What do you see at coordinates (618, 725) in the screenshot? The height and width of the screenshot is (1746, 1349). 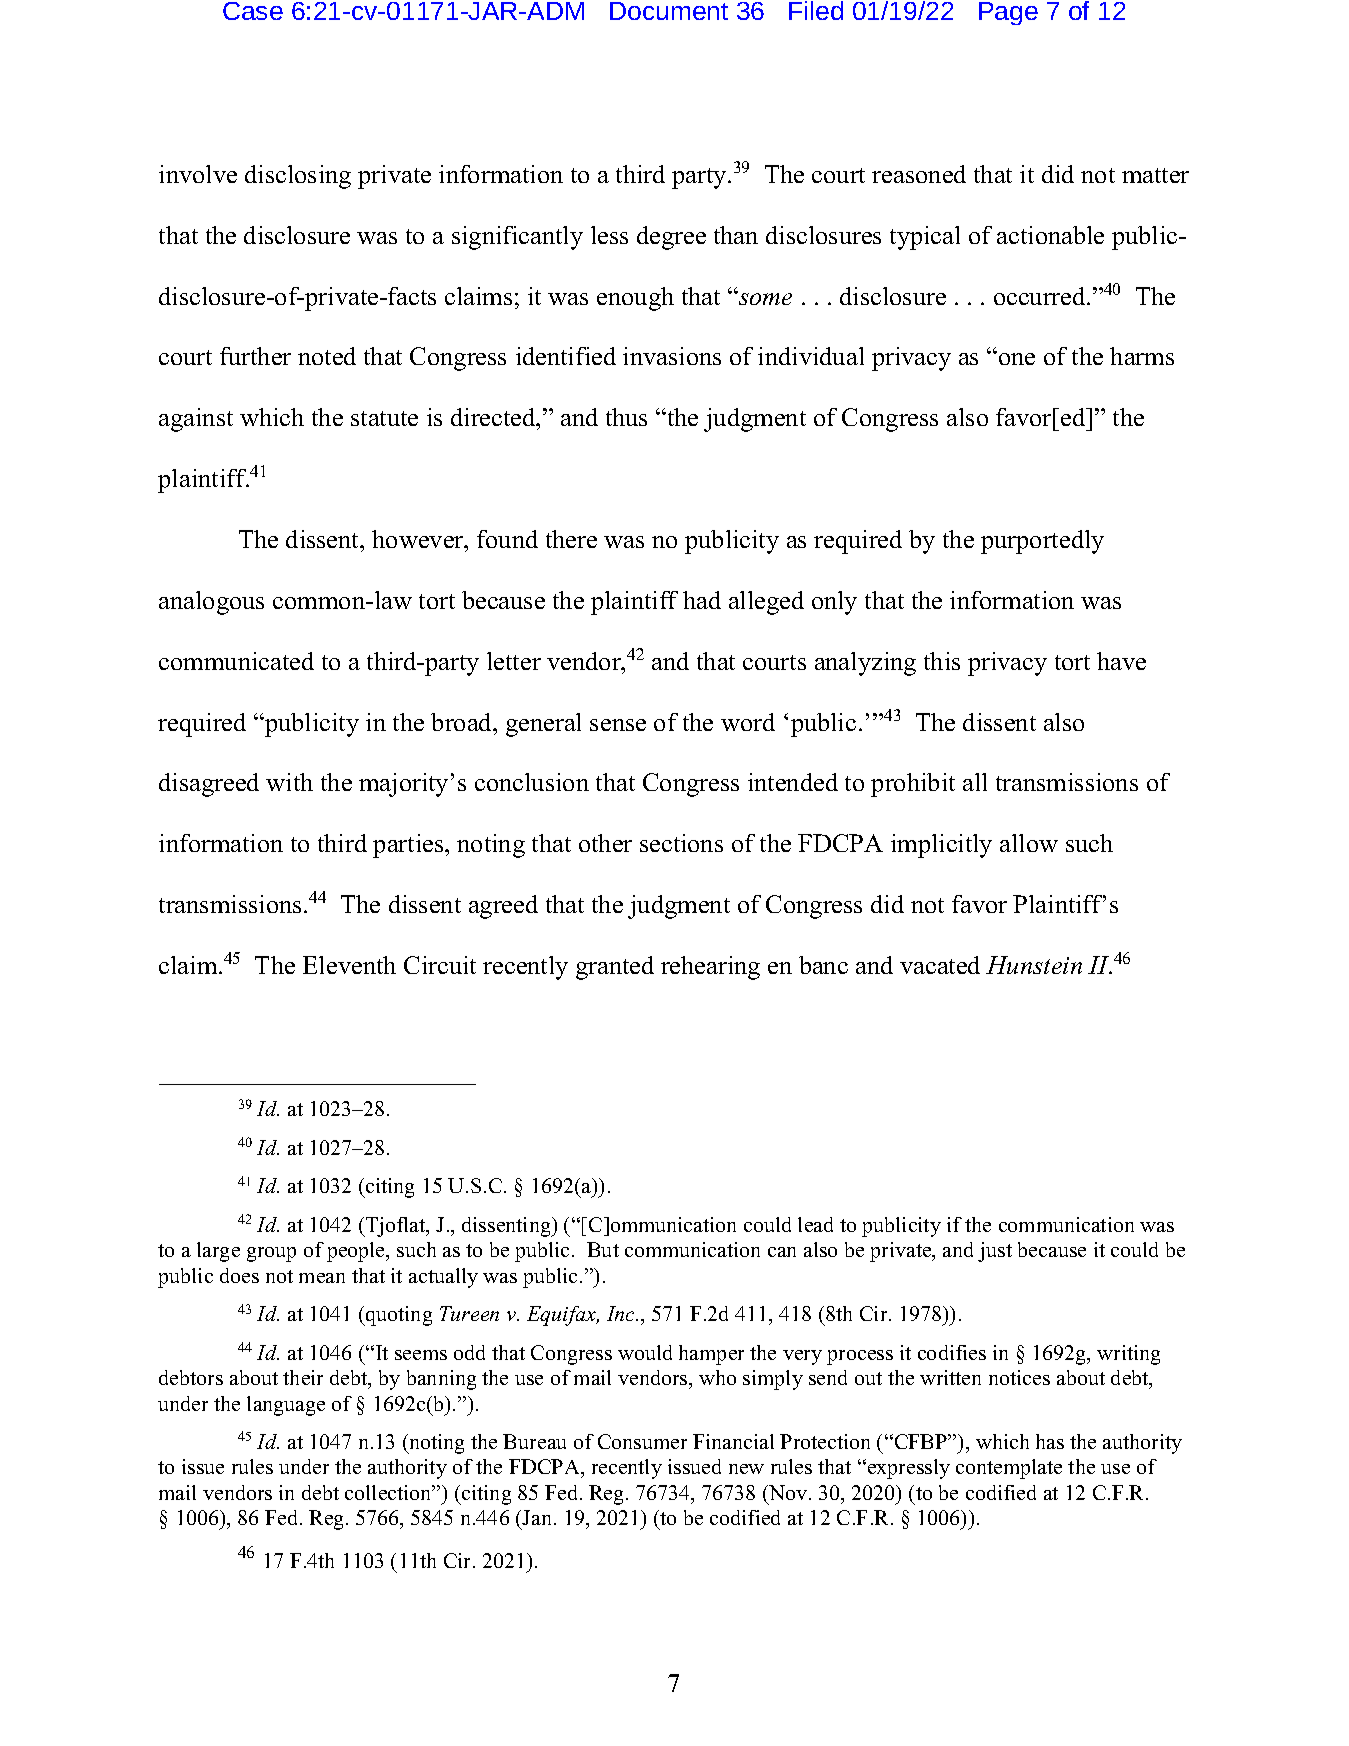 I see `sense` at bounding box center [618, 725].
